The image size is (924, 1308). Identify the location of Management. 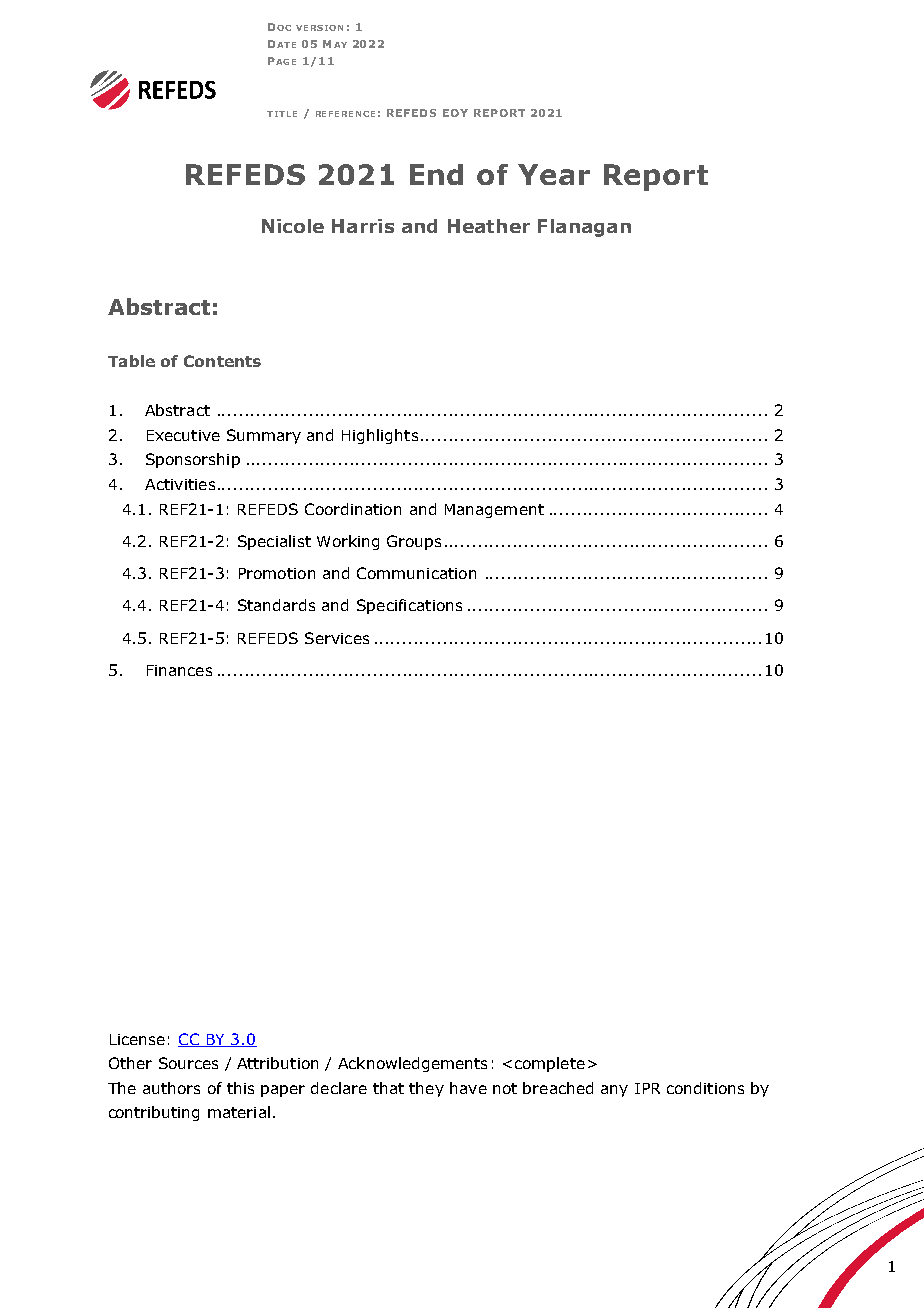
(494, 511).
